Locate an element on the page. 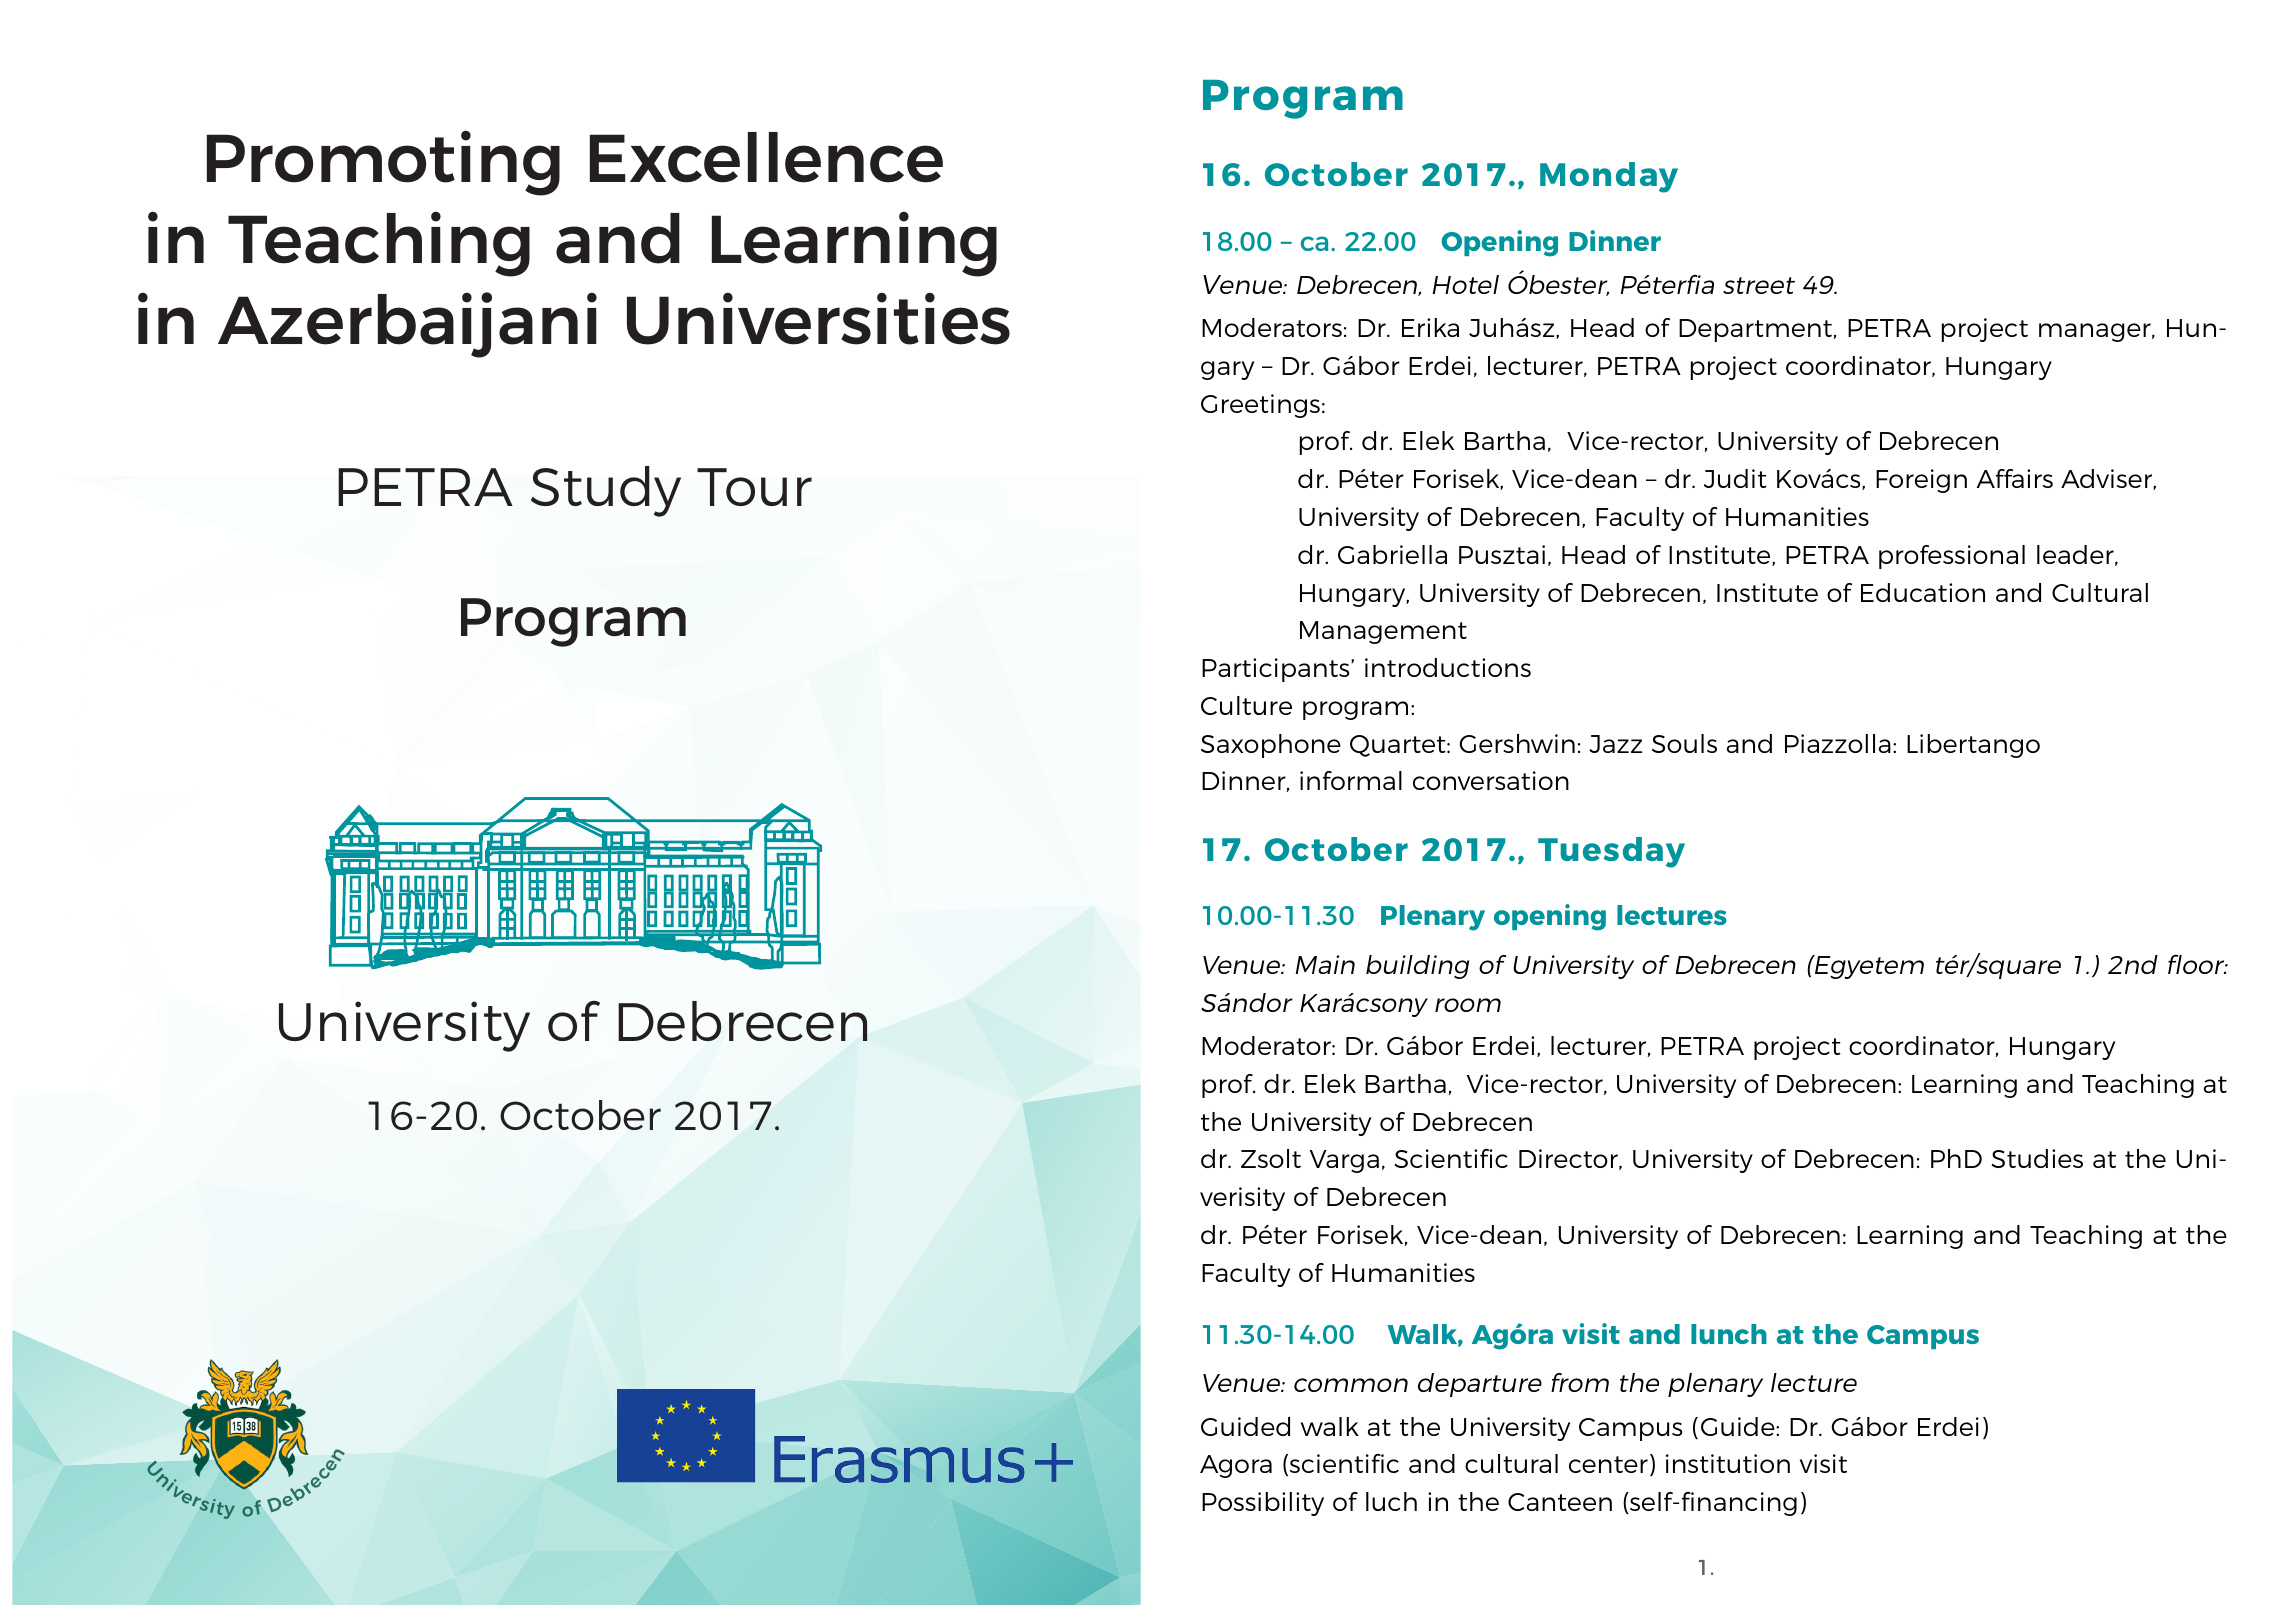 Image resolution: width=2272 pixels, height=1607 pixels. Agora is located at coordinates (1236, 1466).
